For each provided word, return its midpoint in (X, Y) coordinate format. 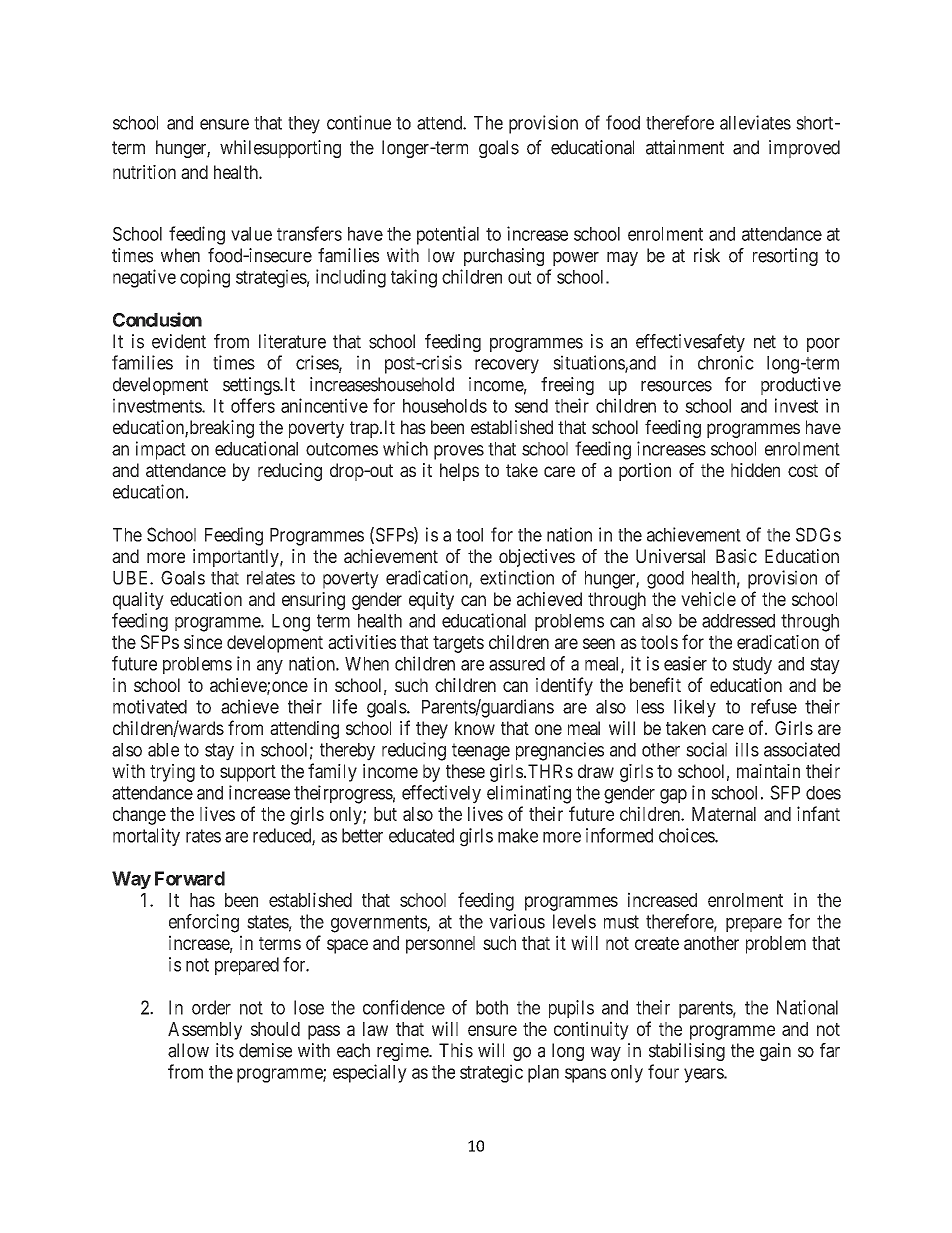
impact (161, 450)
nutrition (144, 172)
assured (517, 664)
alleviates (755, 122)
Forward (190, 878)
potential (448, 235)
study (752, 666)
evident (179, 341)
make (518, 835)
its (225, 1050)
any (270, 667)
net (765, 342)
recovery (507, 366)
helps (459, 472)
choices (687, 835)
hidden (755, 470)
